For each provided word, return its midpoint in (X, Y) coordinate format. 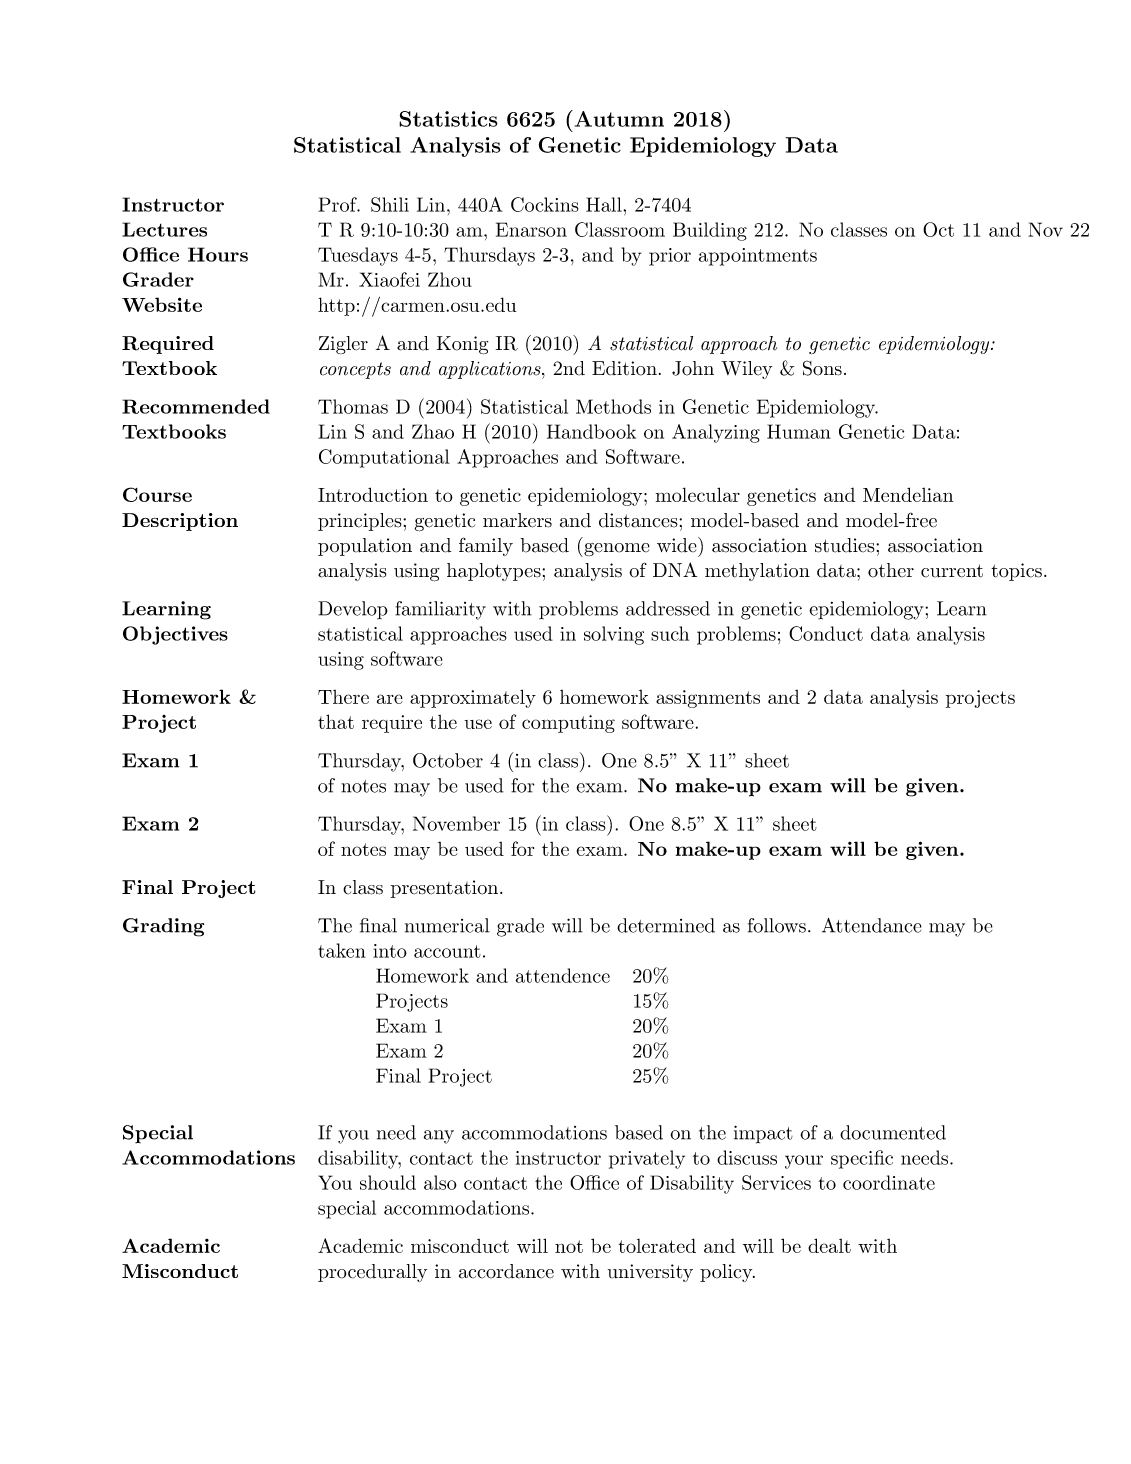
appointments (758, 257)
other (891, 570)
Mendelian (908, 494)
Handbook (591, 431)
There (343, 697)
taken (342, 950)
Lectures (164, 229)
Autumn (618, 118)
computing (568, 724)
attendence (563, 975)
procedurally (372, 1273)
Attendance (872, 925)
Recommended (196, 406)
